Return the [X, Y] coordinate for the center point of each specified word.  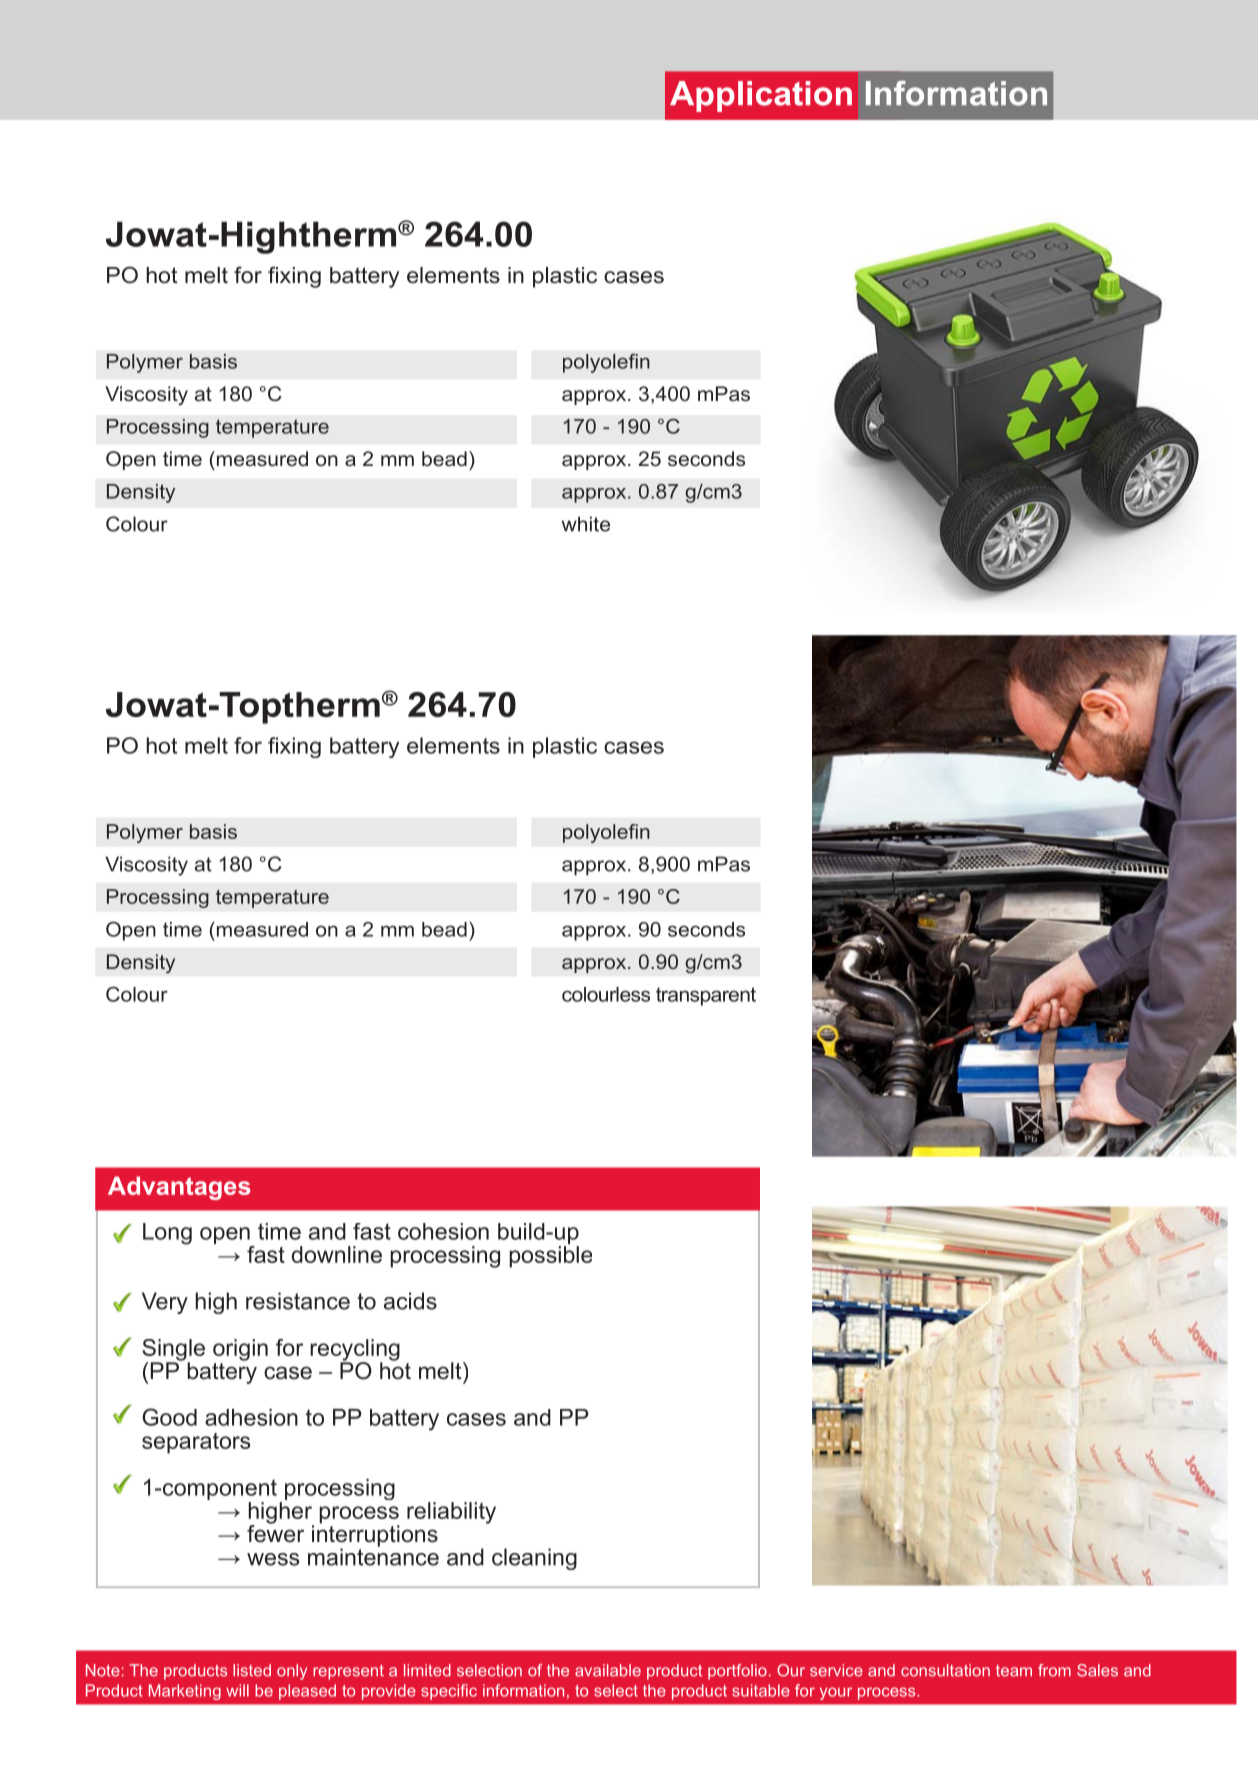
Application [761, 96]
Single [173, 1351]
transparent [706, 996]
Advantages [179, 1188]
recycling [355, 1351]
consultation [945, 1670]
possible [550, 1255]
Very [165, 1303]
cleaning [534, 1559]
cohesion [443, 1231]
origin [240, 1350]
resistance [298, 1301]
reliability [451, 1513]
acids [410, 1301]
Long [167, 1234]
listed [252, 1670]
